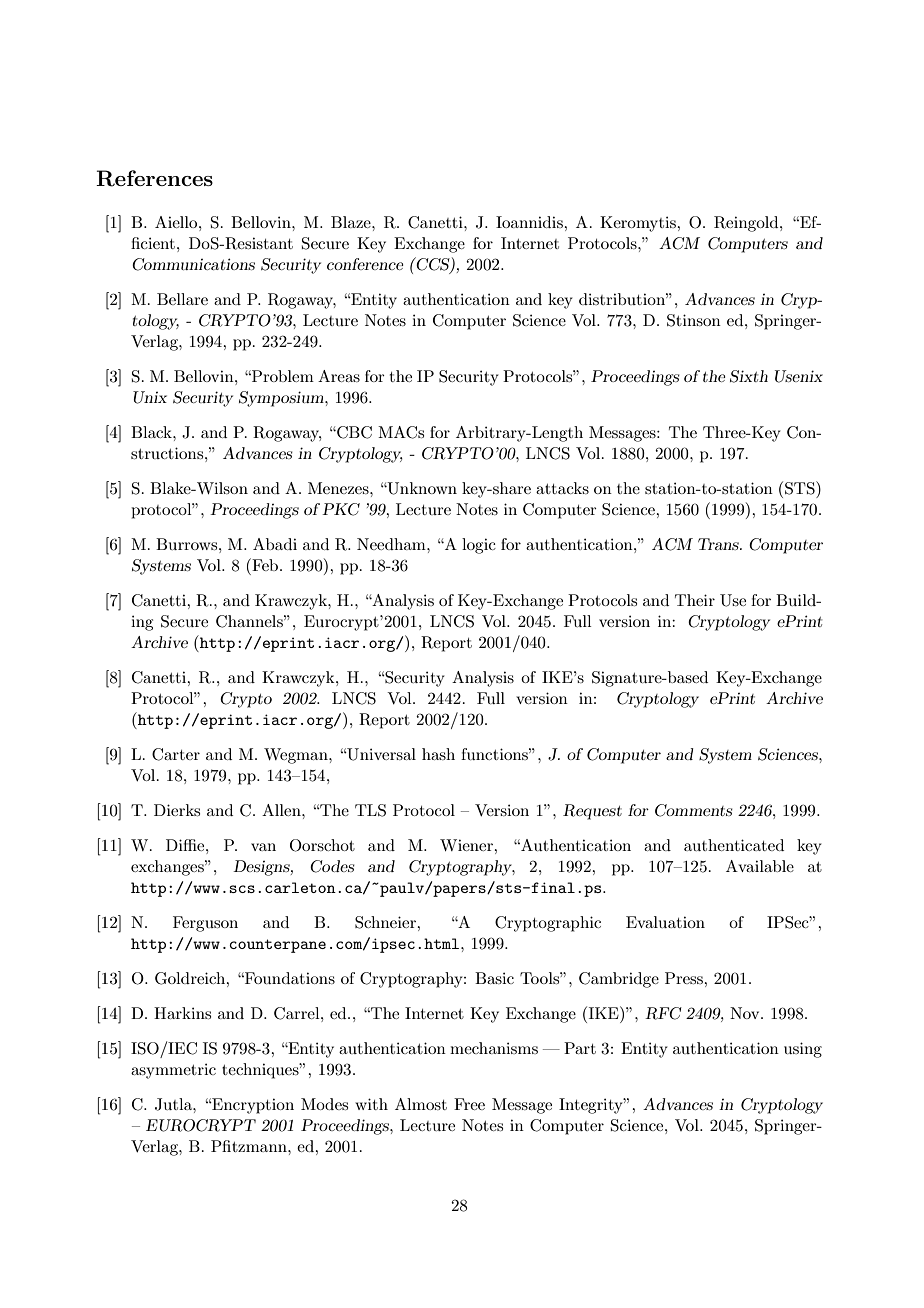 Image resolution: width=924 pixels, height=1308 pixels. I want to click on Blaze, so click(352, 222).
